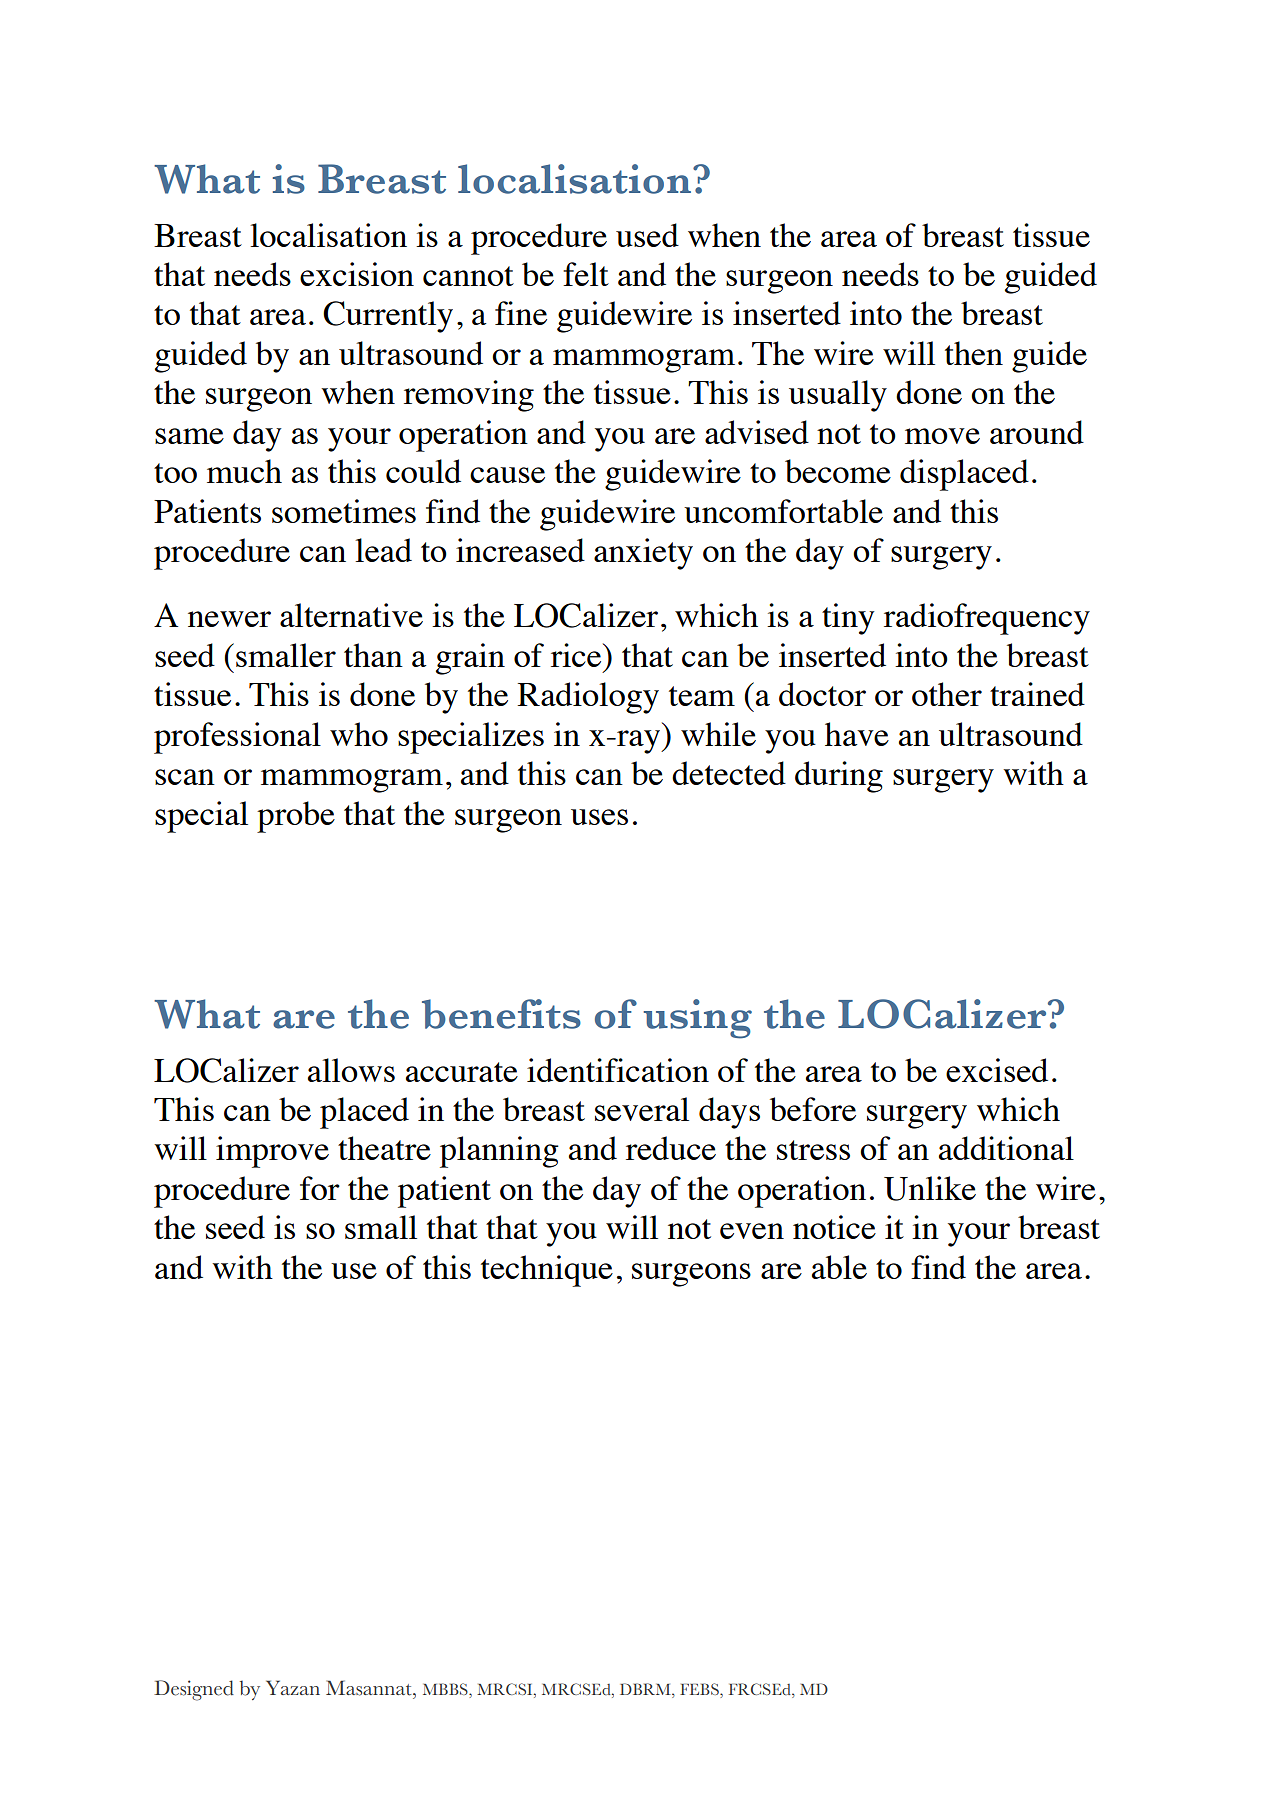 The image size is (1271, 1798). What do you see at coordinates (947, 694) in the screenshot?
I see `other` at bounding box center [947, 694].
